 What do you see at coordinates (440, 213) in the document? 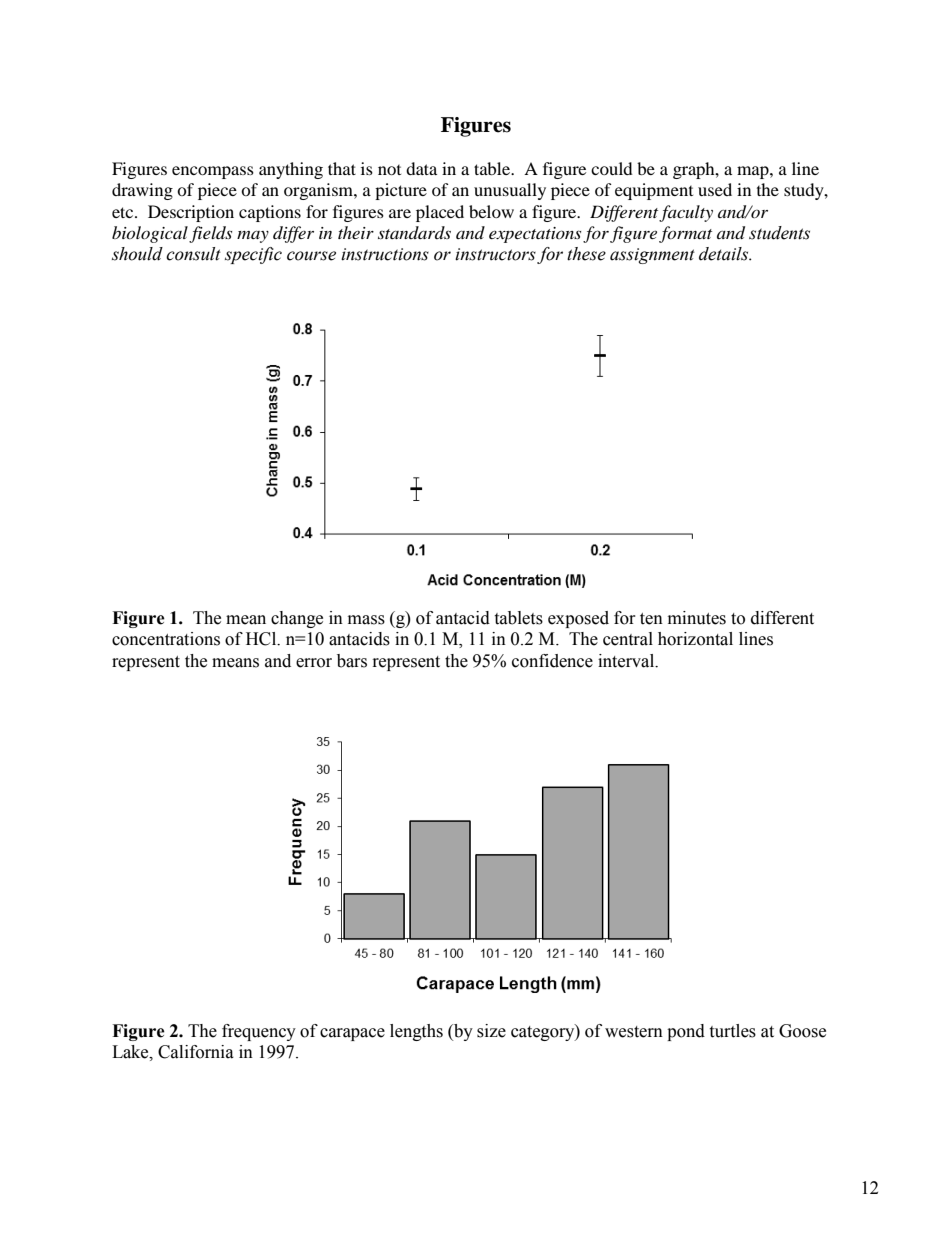
I see `placed` at bounding box center [440, 213].
